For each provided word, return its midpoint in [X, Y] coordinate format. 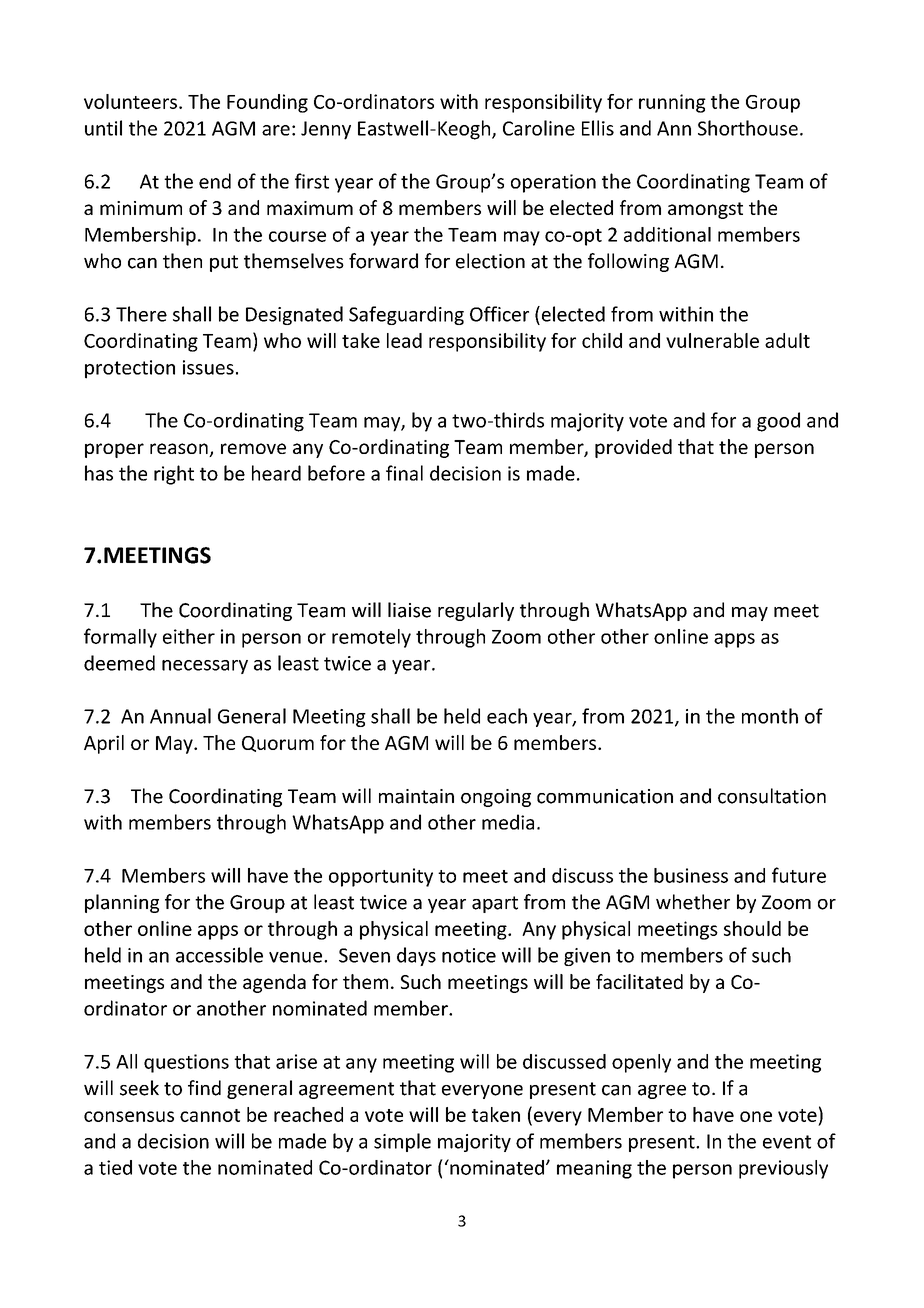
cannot [210, 1115]
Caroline [539, 128]
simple [402, 1142]
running [672, 103]
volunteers [130, 101]
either [189, 636]
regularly [476, 611]
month [770, 716]
